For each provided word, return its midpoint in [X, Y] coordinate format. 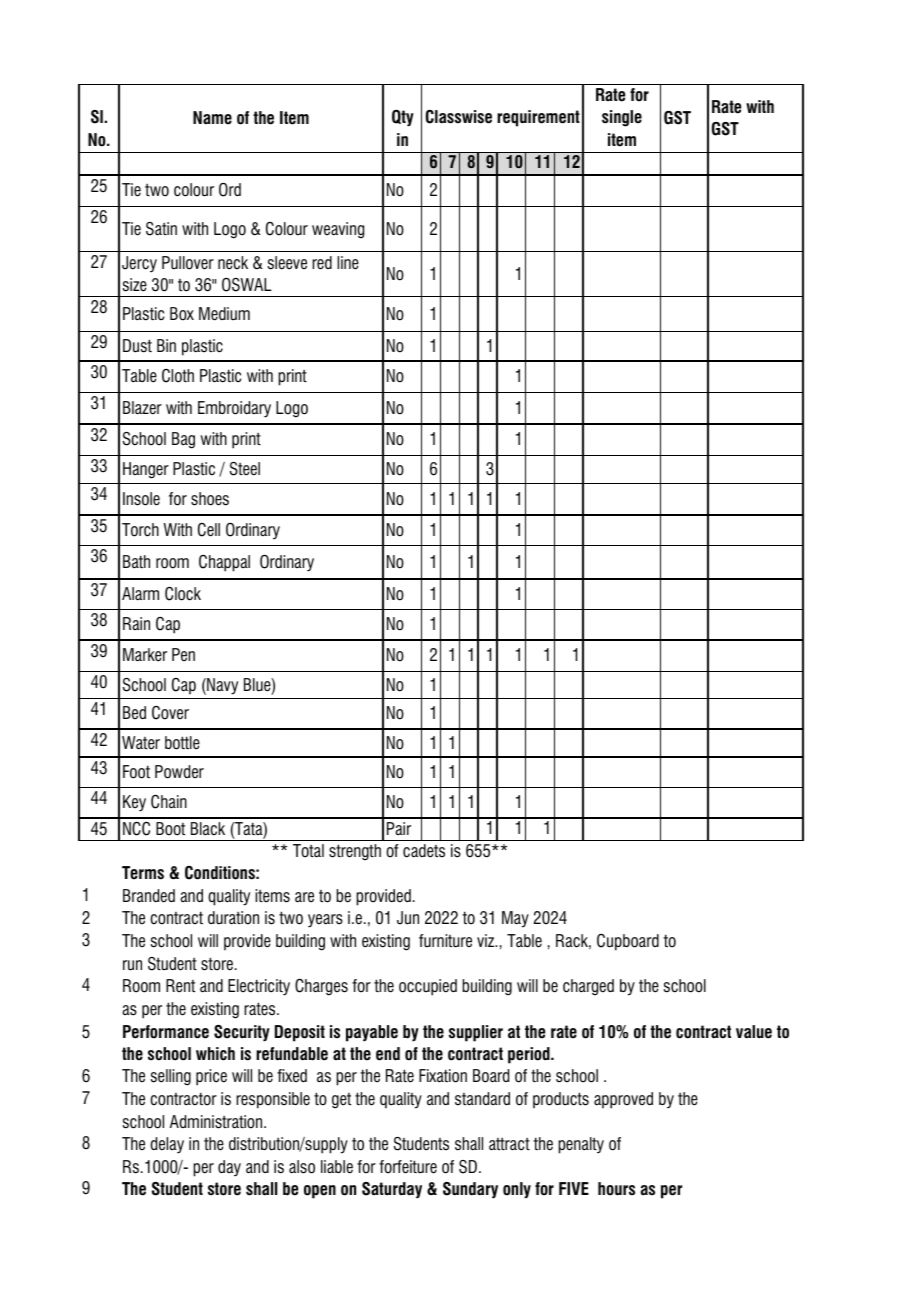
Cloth [178, 376]
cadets [424, 851]
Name [212, 118]
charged [588, 987]
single [622, 118]
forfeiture [408, 1167]
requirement [538, 118]
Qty [403, 118]
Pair [399, 828]
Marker [145, 655]
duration [233, 918]
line [348, 263]
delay [167, 1145]
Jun [408, 918]
